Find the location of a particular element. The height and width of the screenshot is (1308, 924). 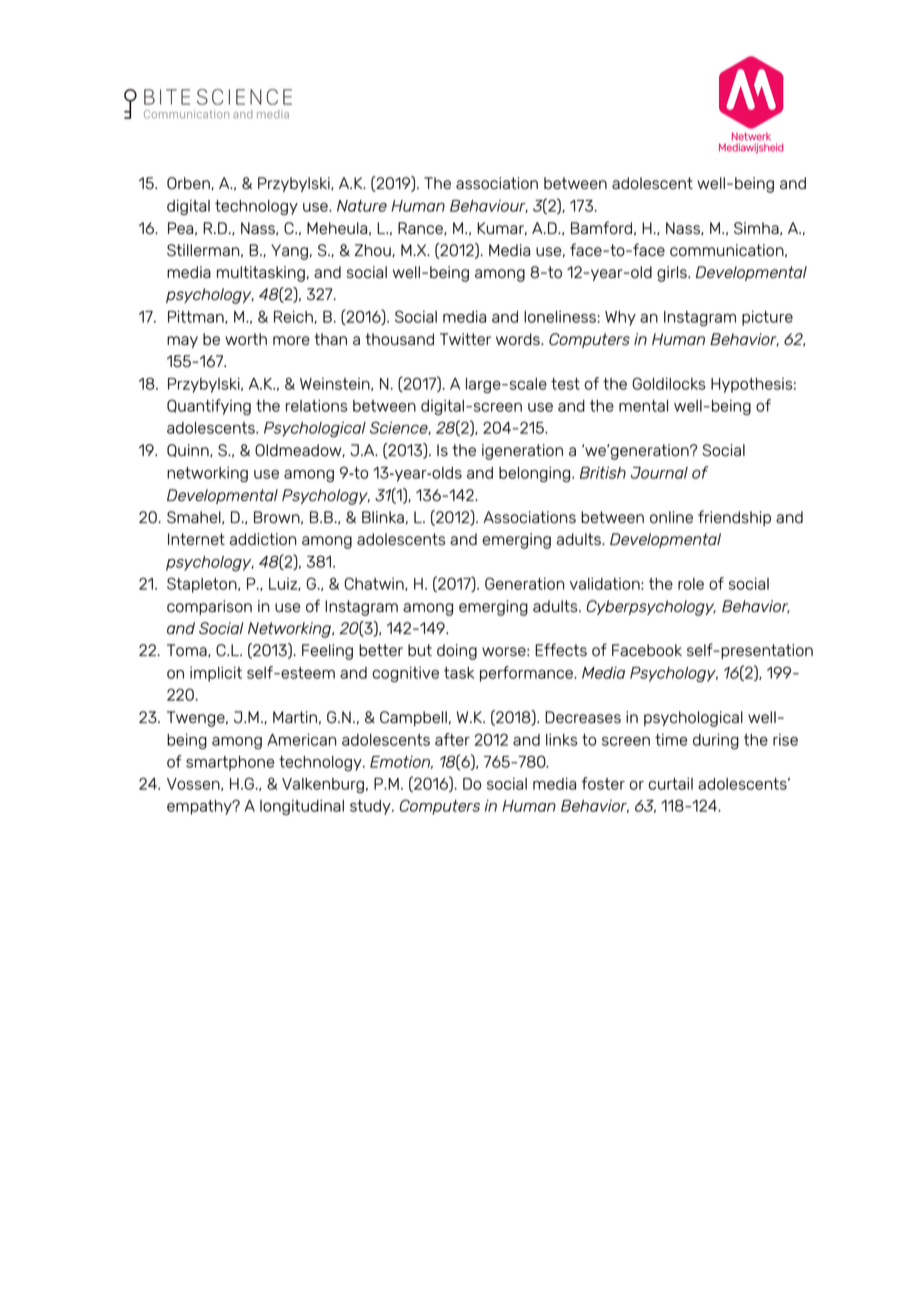

girls is located at coordinates (673, 274).
